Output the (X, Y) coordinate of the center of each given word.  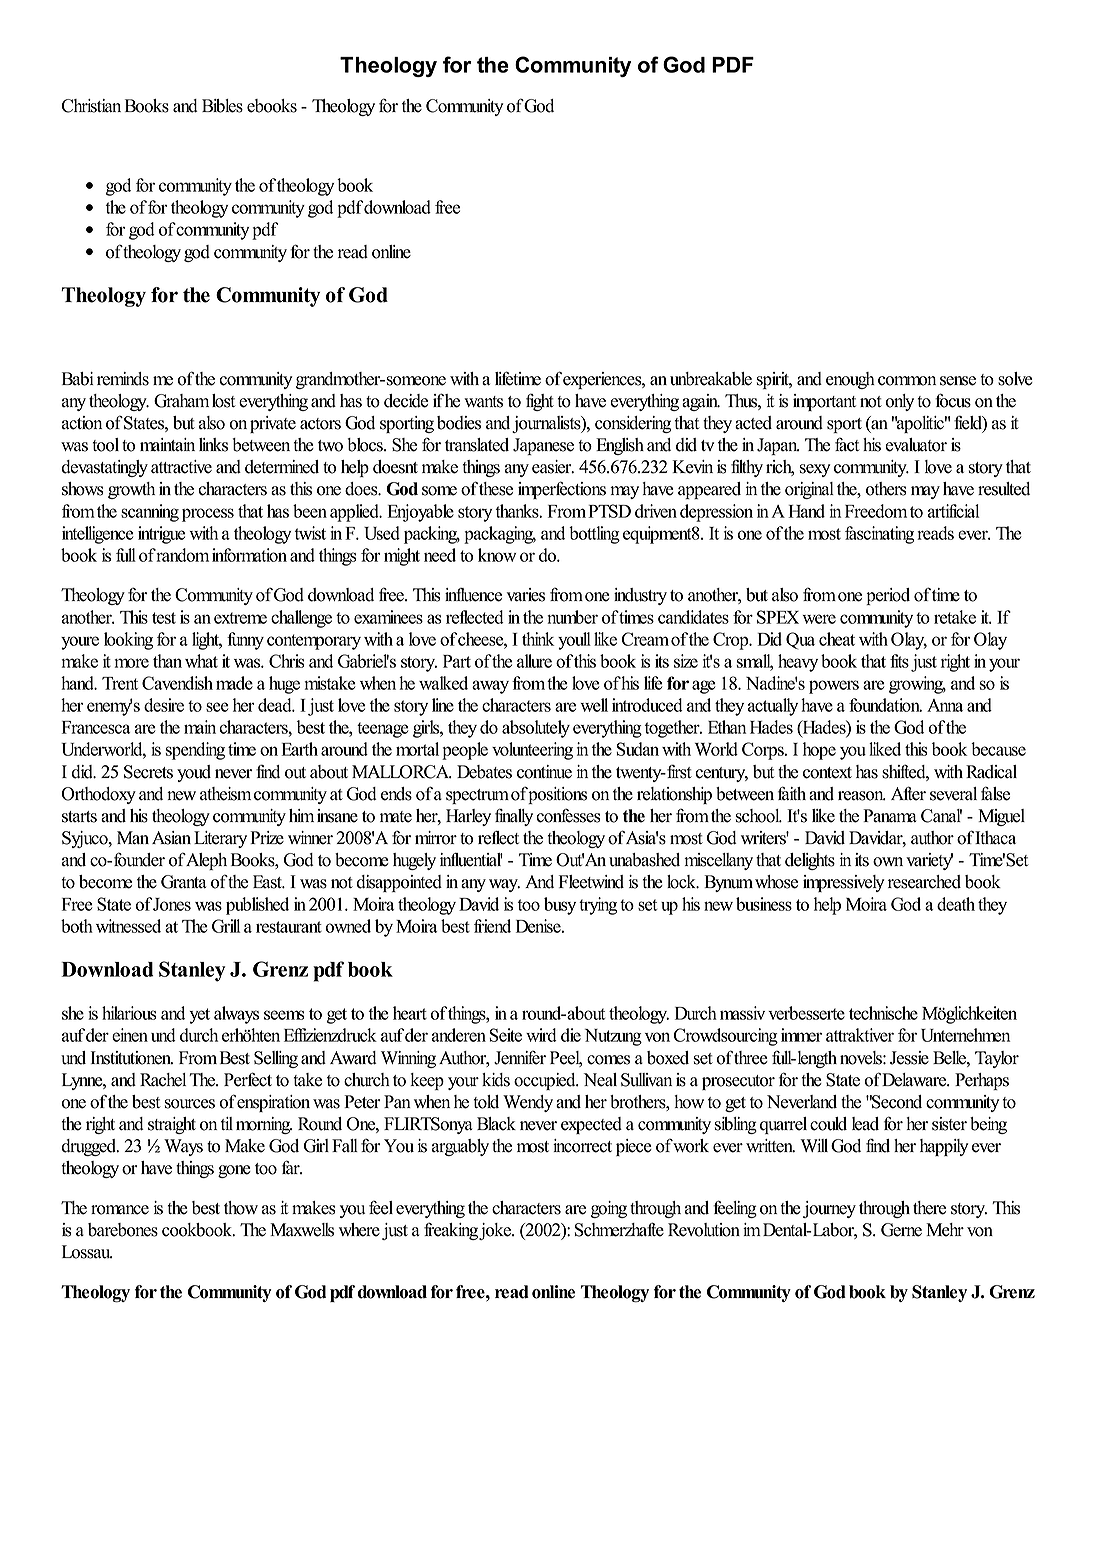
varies (526, 595)
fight (540, 402)
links (213, 445)
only (899, 402)
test (164, 618)
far (292, 1167)
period (888, 596)
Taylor (997, 1059)
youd (194, 773)
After (908, 793)
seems (284, 1015)
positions (556, 795)
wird (541, 1035)
